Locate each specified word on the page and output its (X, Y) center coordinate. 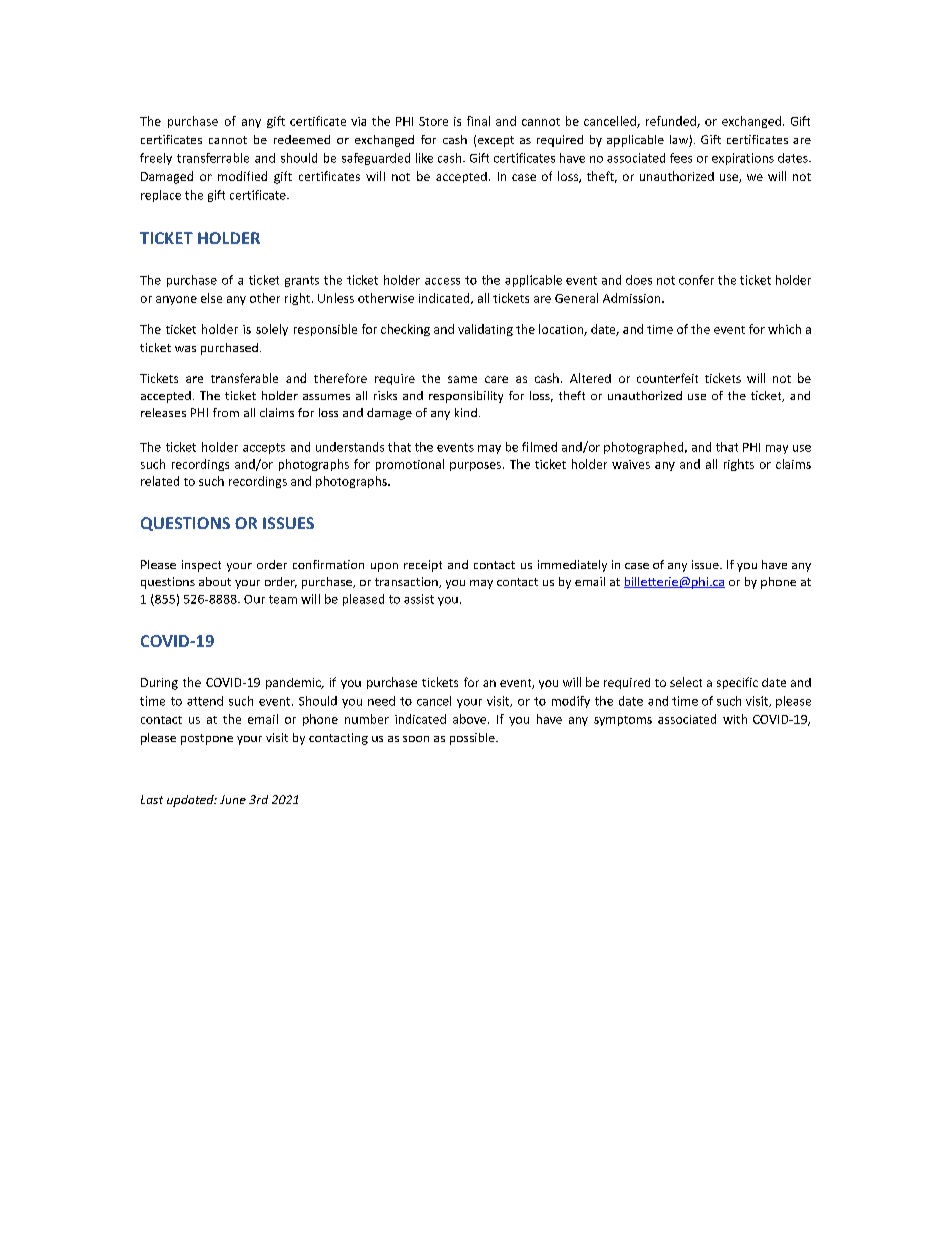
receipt (423, 566)
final (478, 121)
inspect (201, 566)
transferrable (213, 158)
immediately (572, 566)
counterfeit (667, 378)
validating (485, 330)
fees (681, 158)
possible (473, 739)
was (185, 349)
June (233, 799)
